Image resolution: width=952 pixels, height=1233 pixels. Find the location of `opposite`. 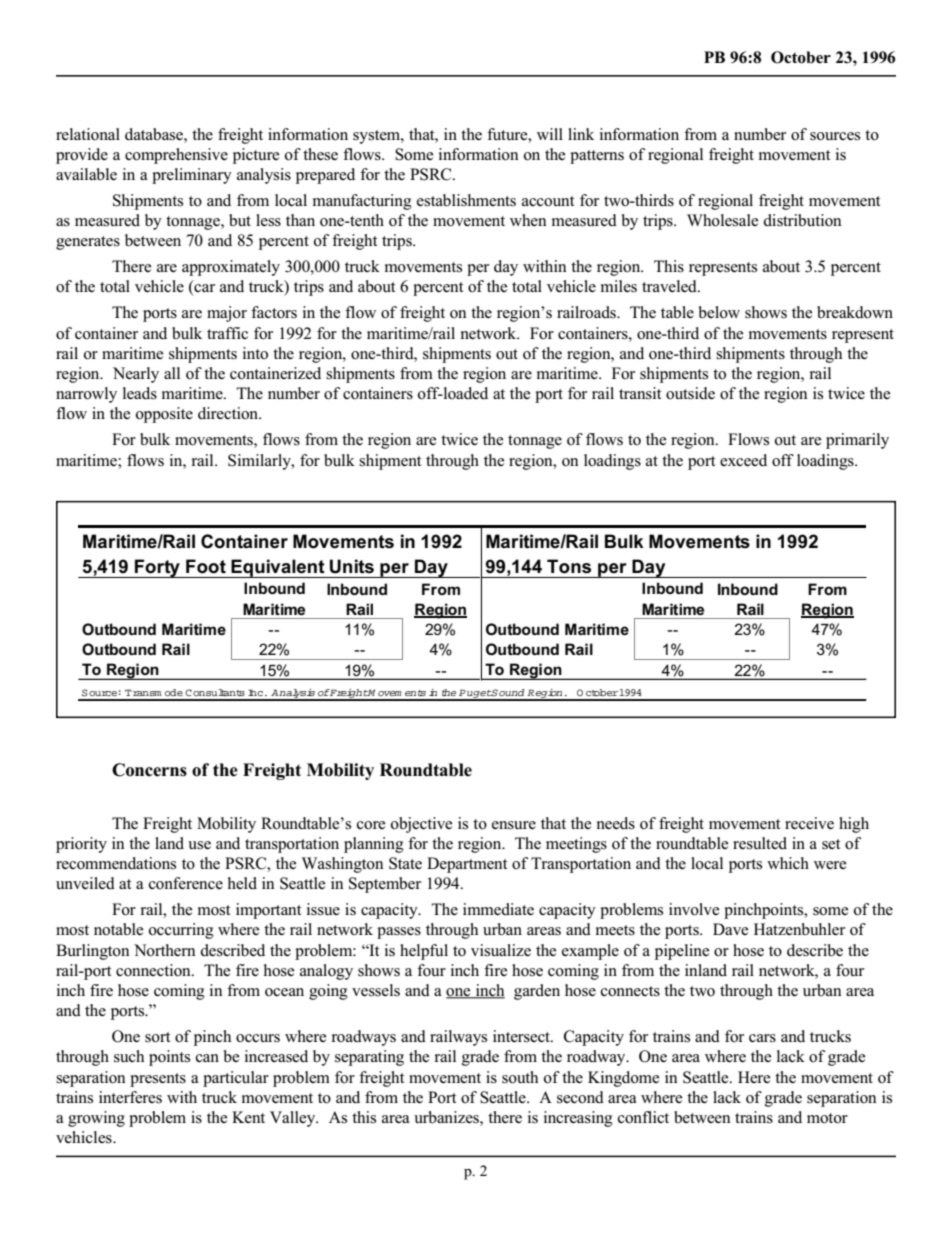

opposite is located at coordinates (164, 415).
